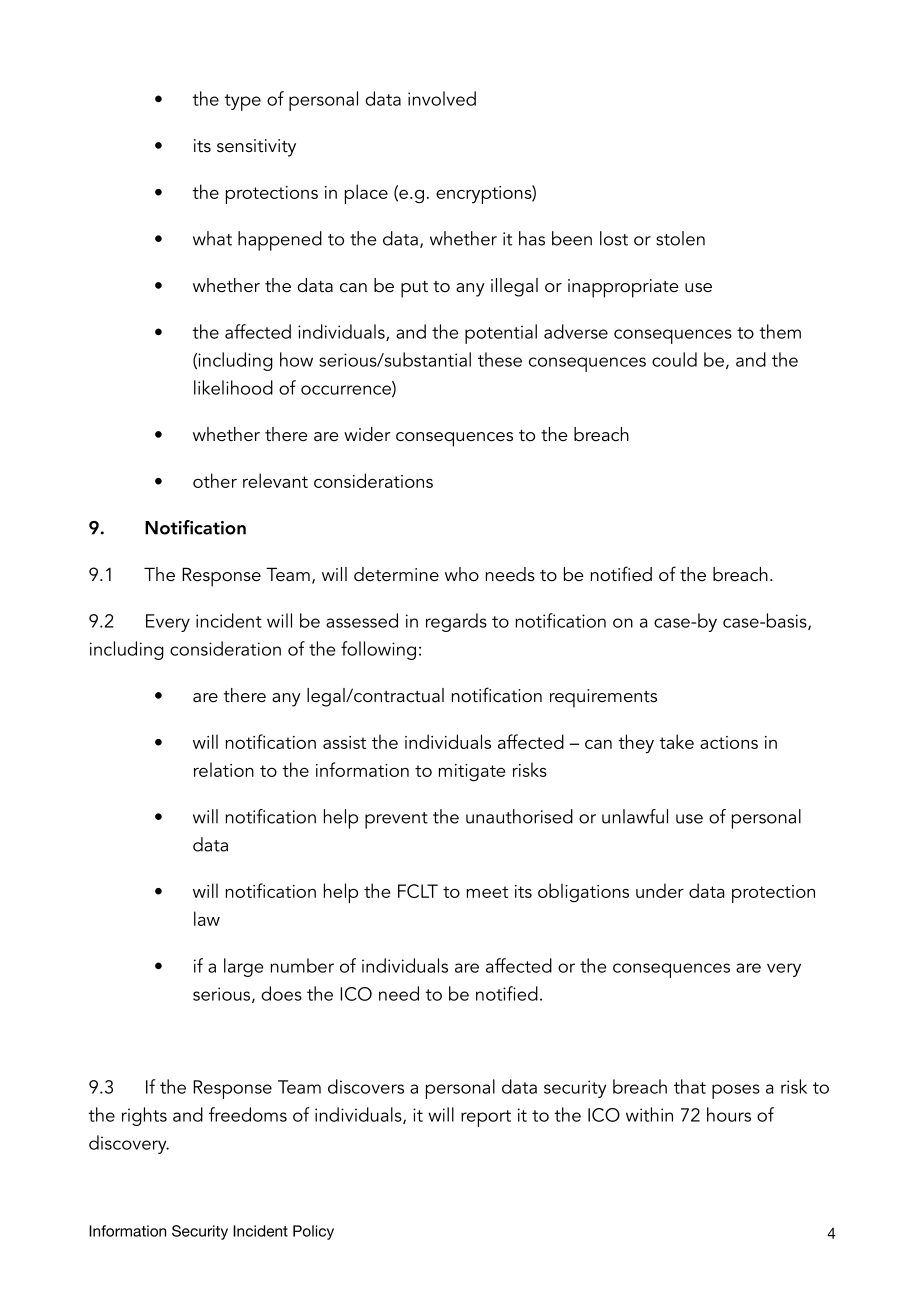 This page has height=1308, width=924. What do you see at coordinates (256, 148) in the page?
I see `sensitivity` at bounding box center [256, 148].
